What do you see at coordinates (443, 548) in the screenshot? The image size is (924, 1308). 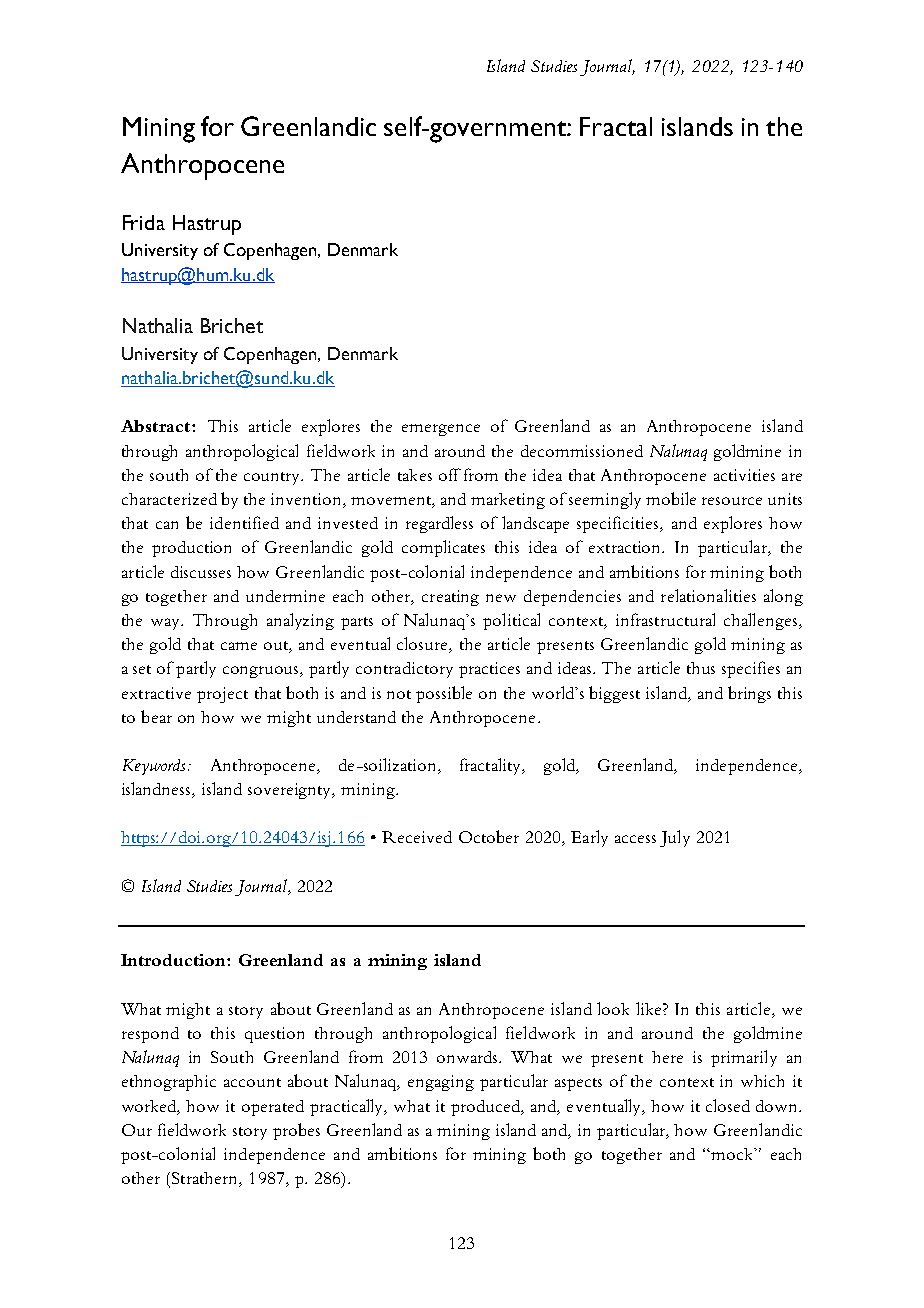 I see `complicates` at bounding box center [443, 548].
